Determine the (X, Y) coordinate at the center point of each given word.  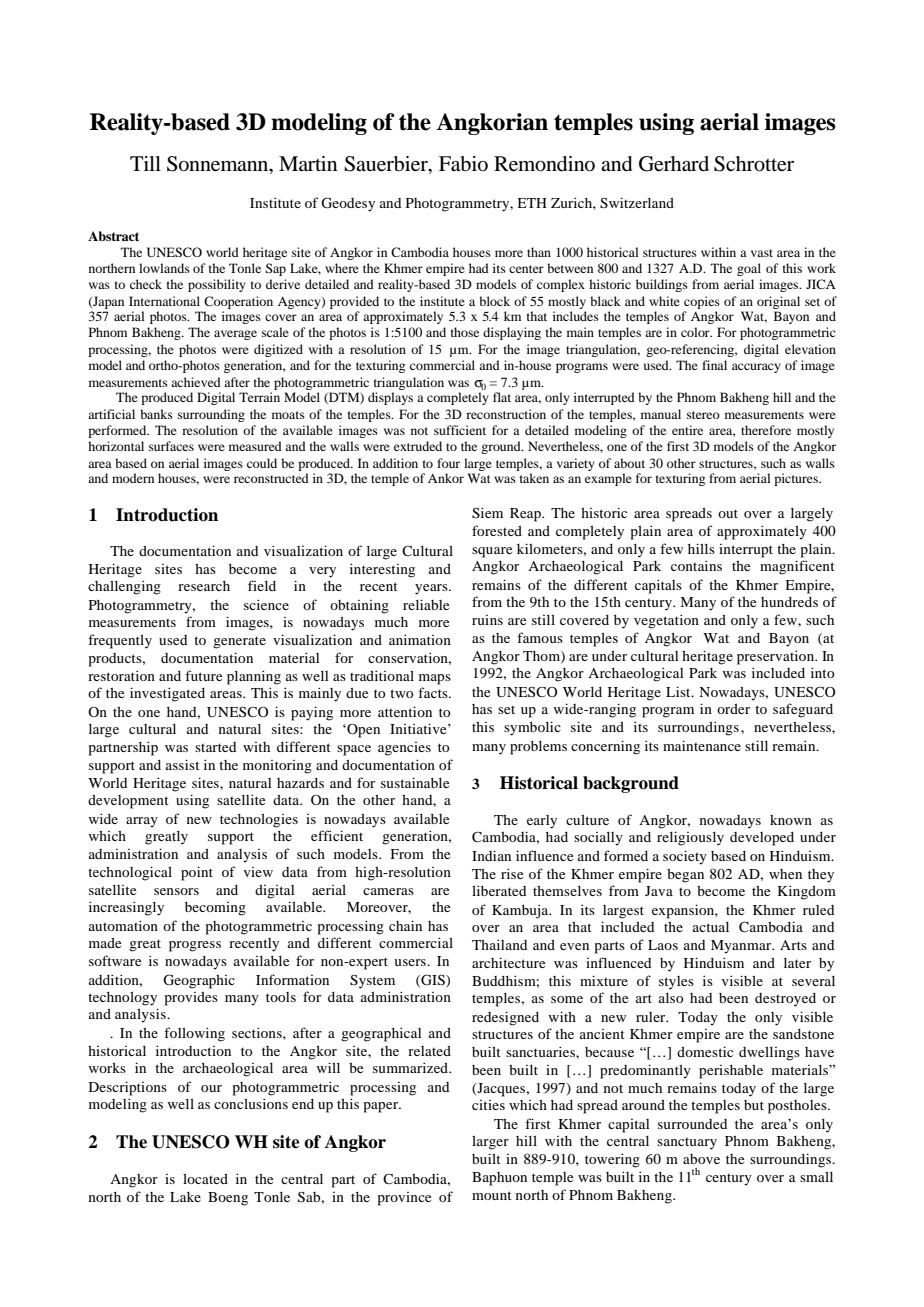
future (203, 675)
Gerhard (674, 164)
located (205, 1179)
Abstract (113, 236)
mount (492, 1195)
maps (435, 679)
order (733, 709)
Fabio (463, 164)
